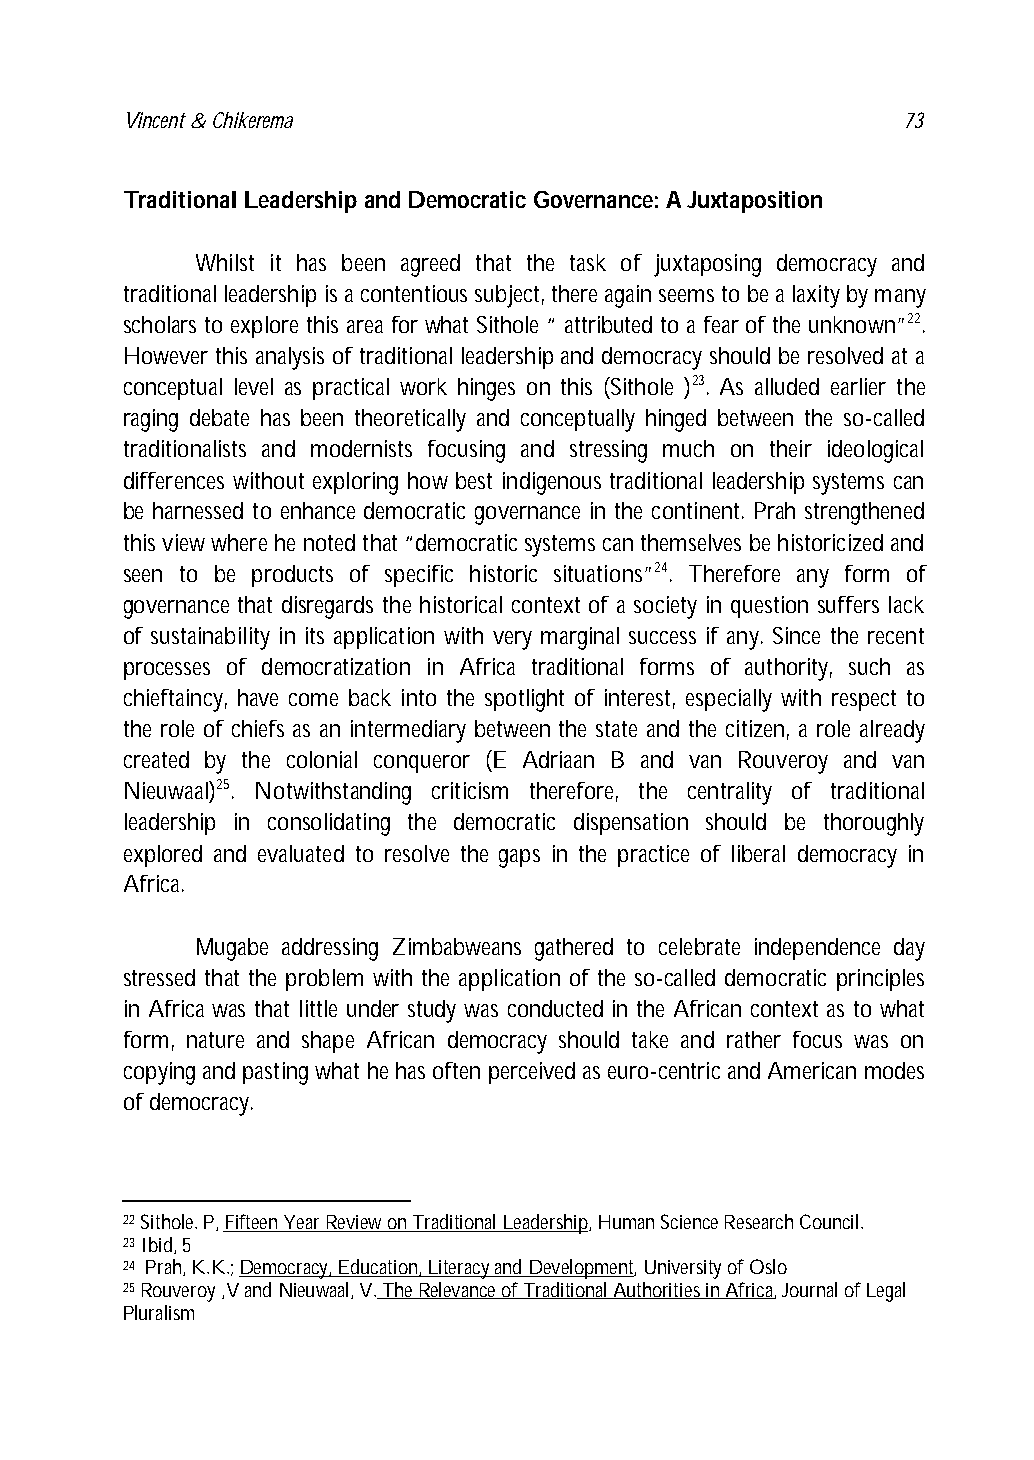 The image size is (1034, 1460). Describe the element at coordinates (156, 120) in the screenshot. I see `Vincent` at that location.
